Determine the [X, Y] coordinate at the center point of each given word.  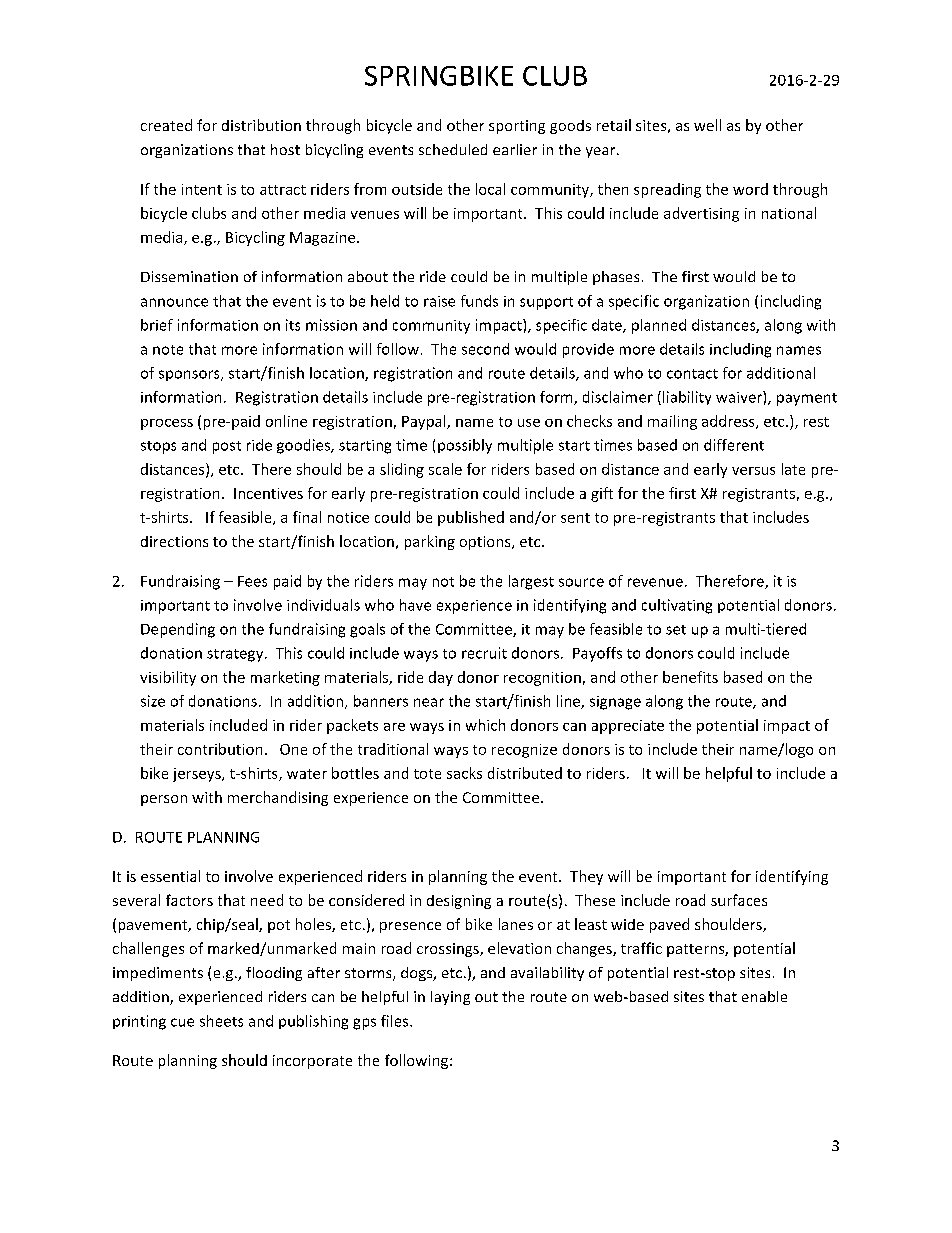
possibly [465, 446]
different [734, 445]
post [227, 447]
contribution [220, 749]
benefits [690, 677]
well [707, 125]
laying [450, 998]
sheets [221, 1021]
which [485, 725]
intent [202, 189]
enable [764, 996]
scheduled [453, 149]
